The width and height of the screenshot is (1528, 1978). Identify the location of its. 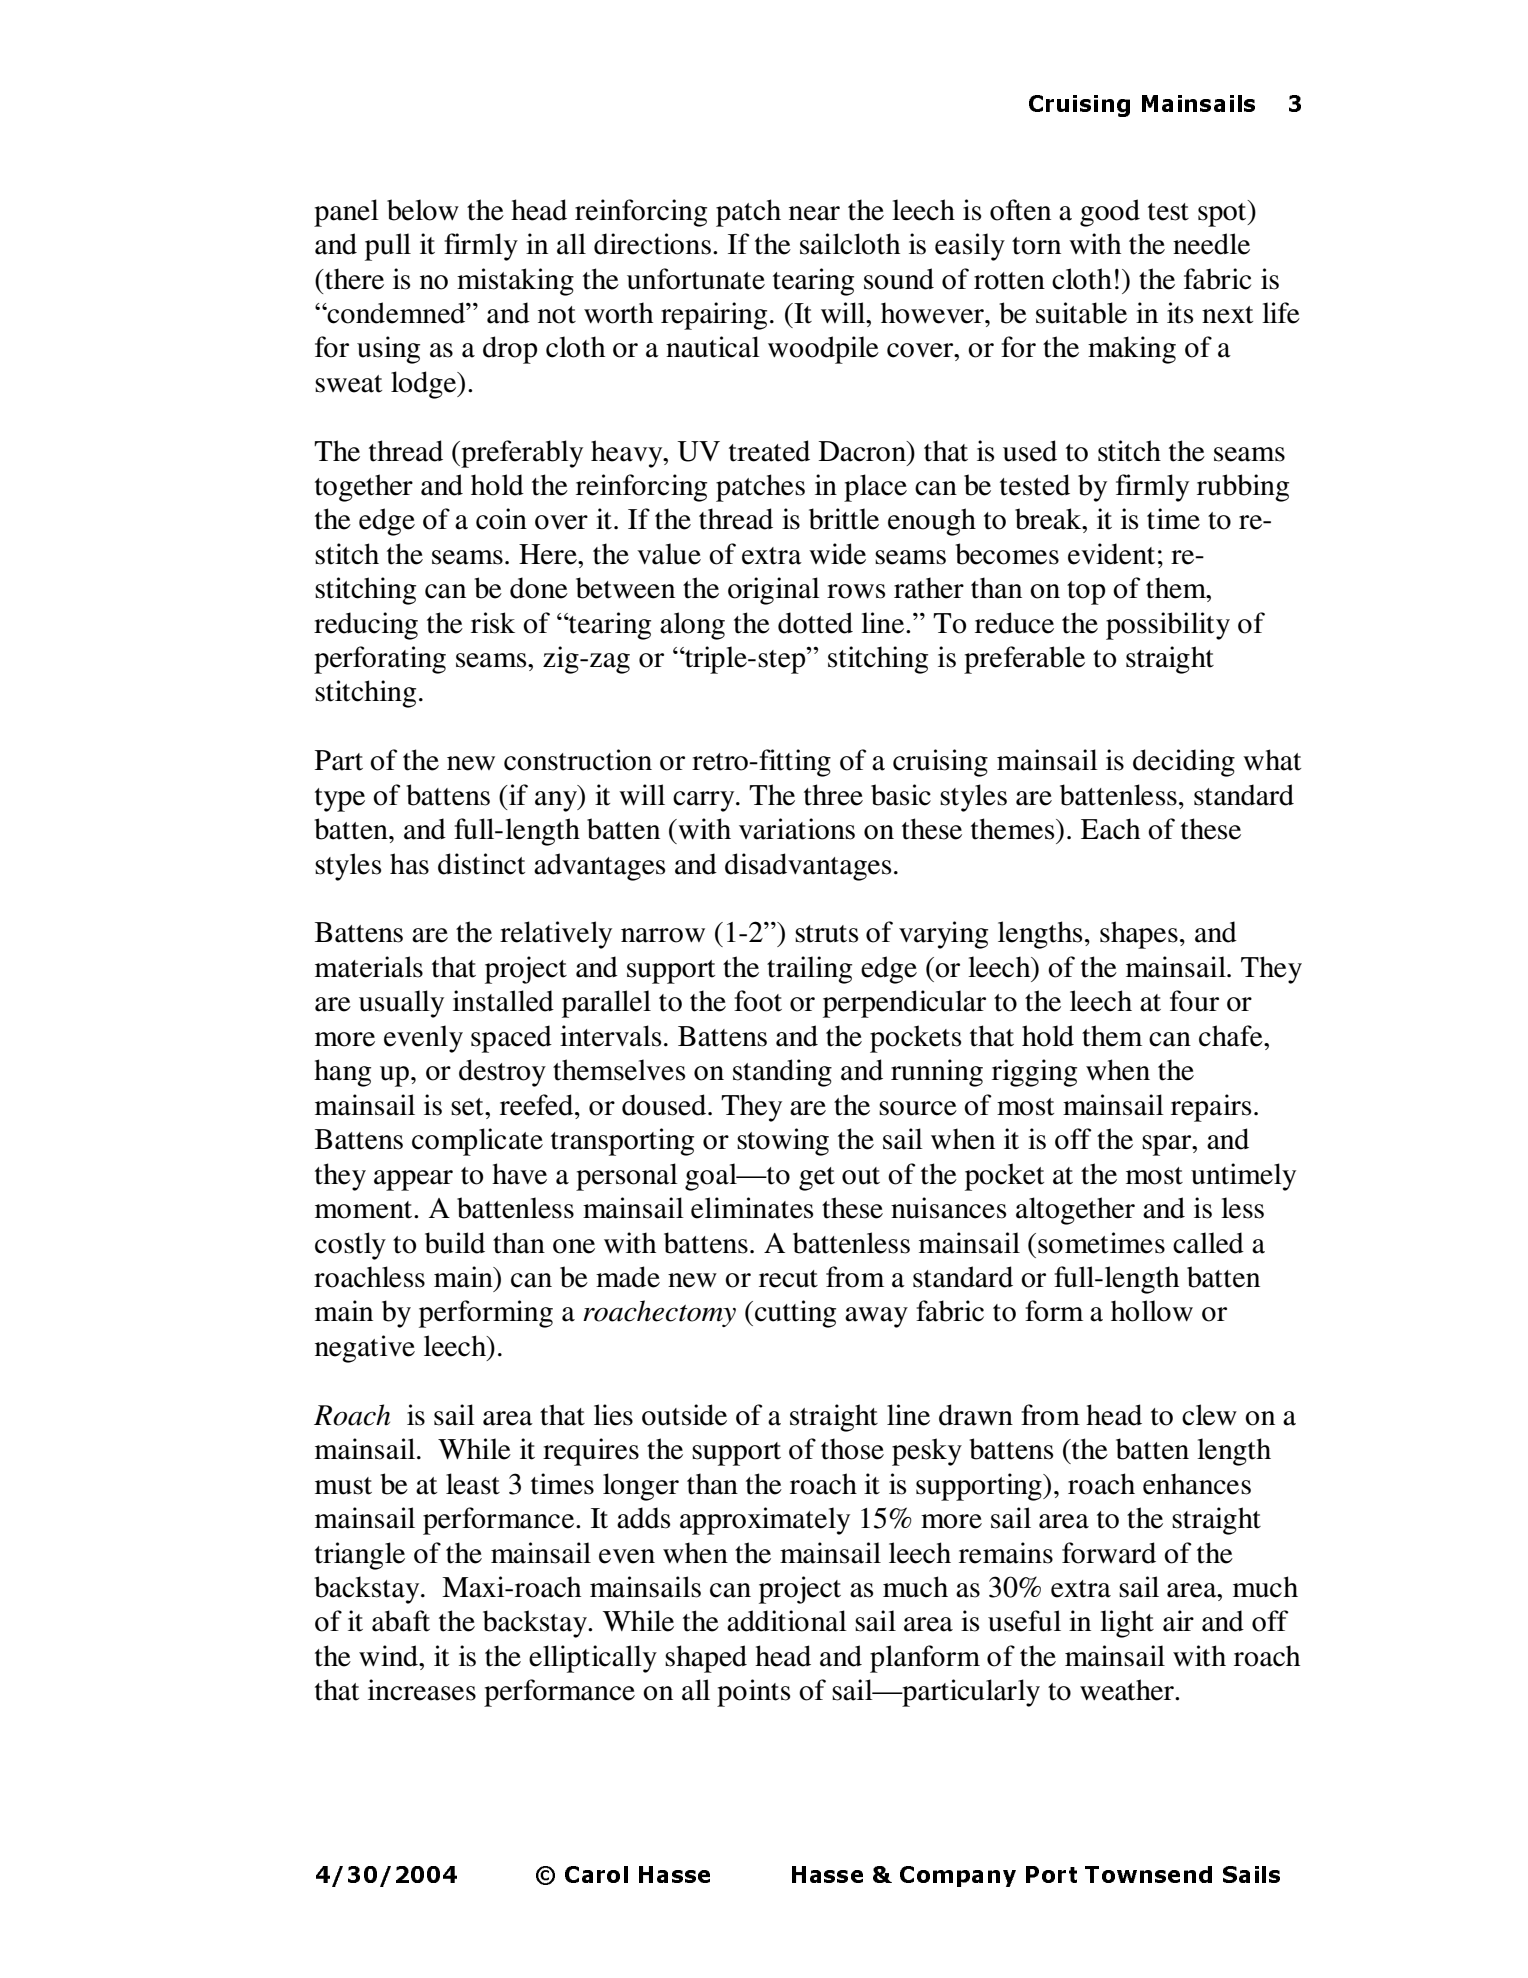
(1180, 313).
